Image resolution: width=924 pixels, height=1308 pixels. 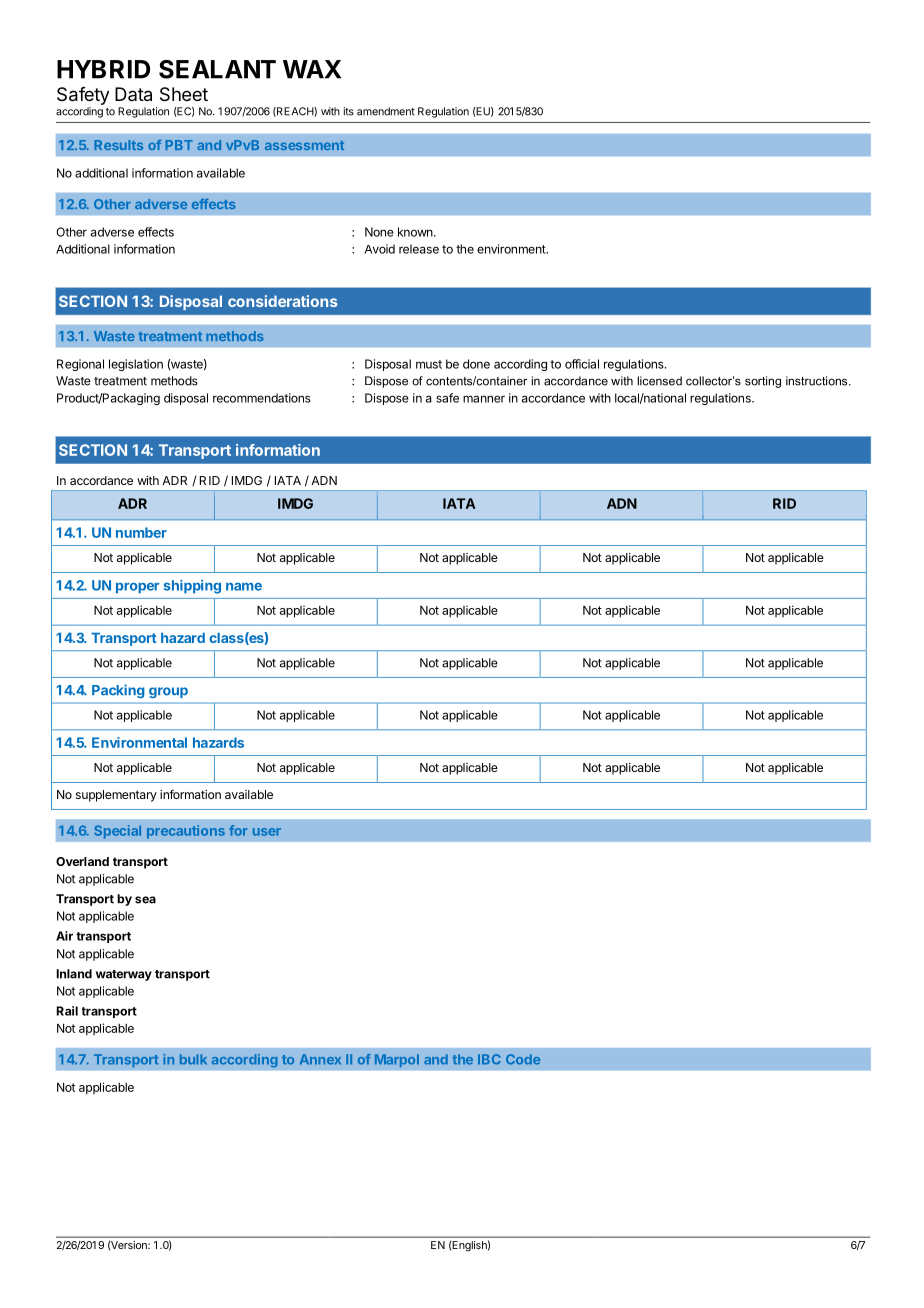 I want to click on bulk, so click(x=193, y=1059).
